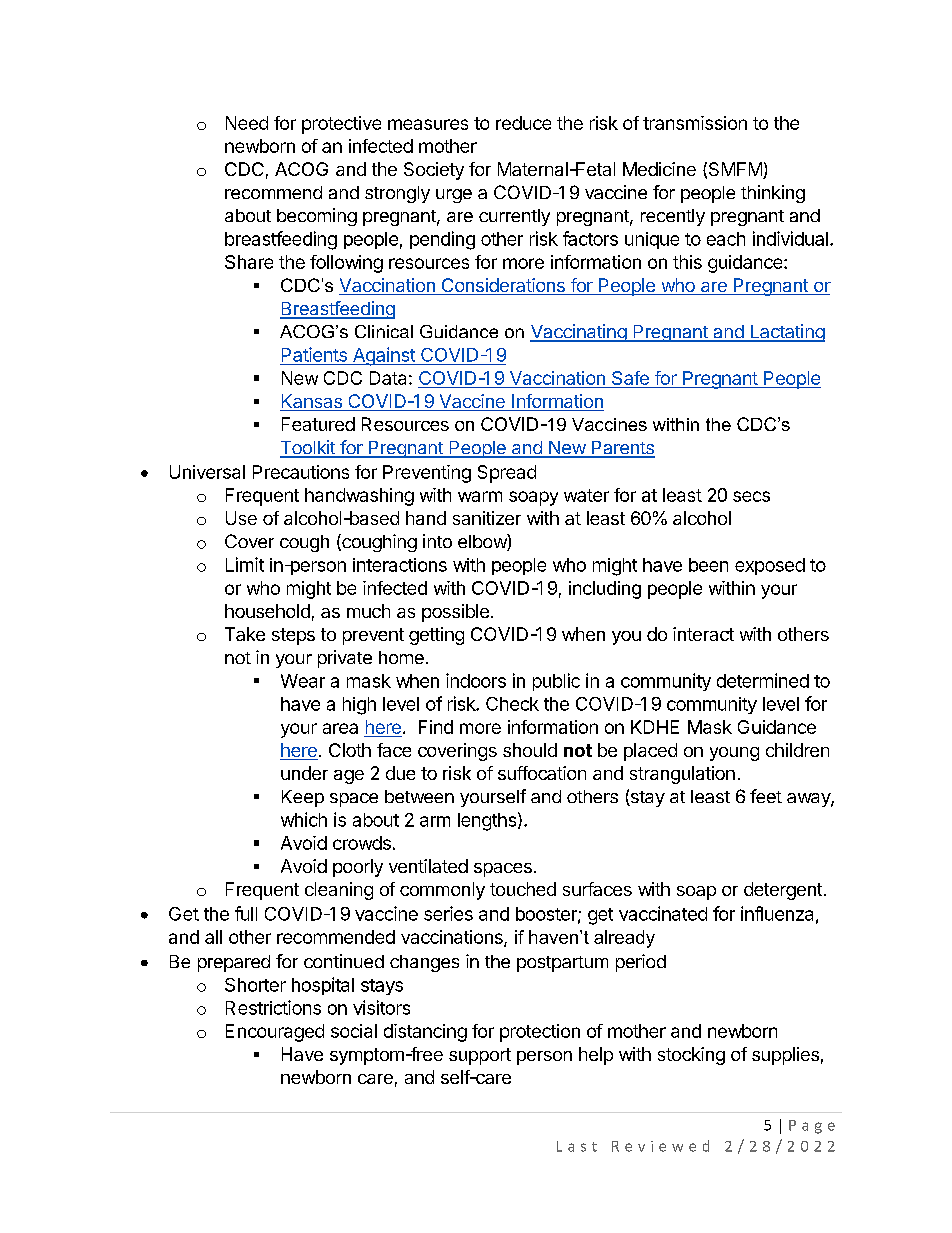  What do you see at coordinates (540, 1033) in the screenshot?
I see `protection` at bounding box center [540, 1033].
